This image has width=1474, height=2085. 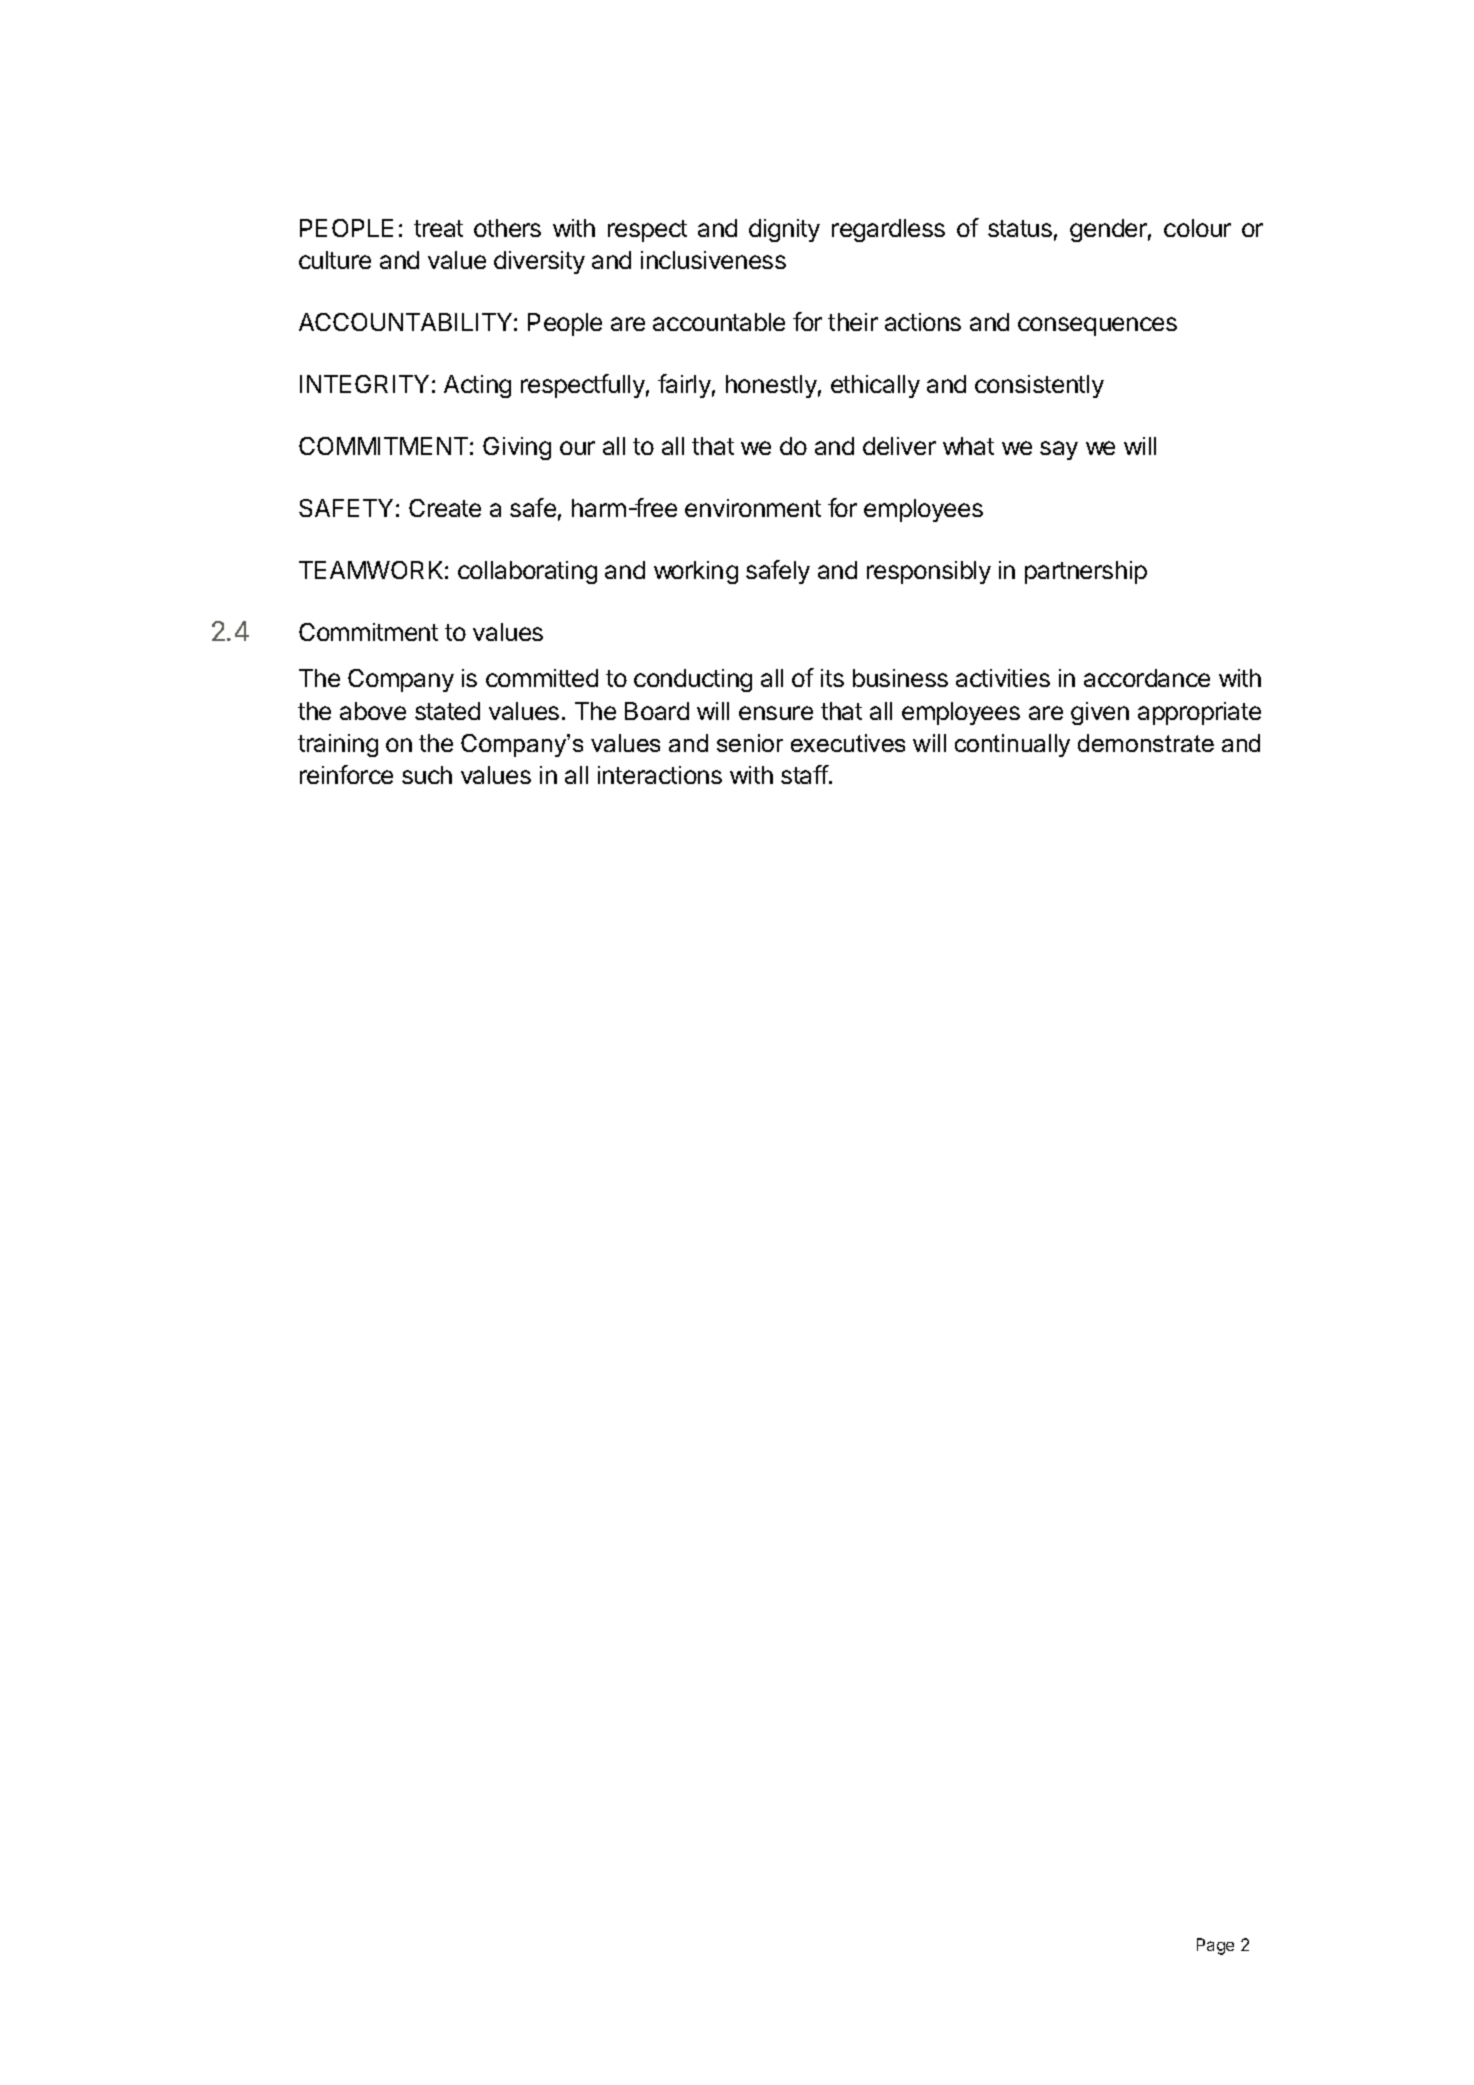 I want to click on Page, so click(x=1215, y=1946).
